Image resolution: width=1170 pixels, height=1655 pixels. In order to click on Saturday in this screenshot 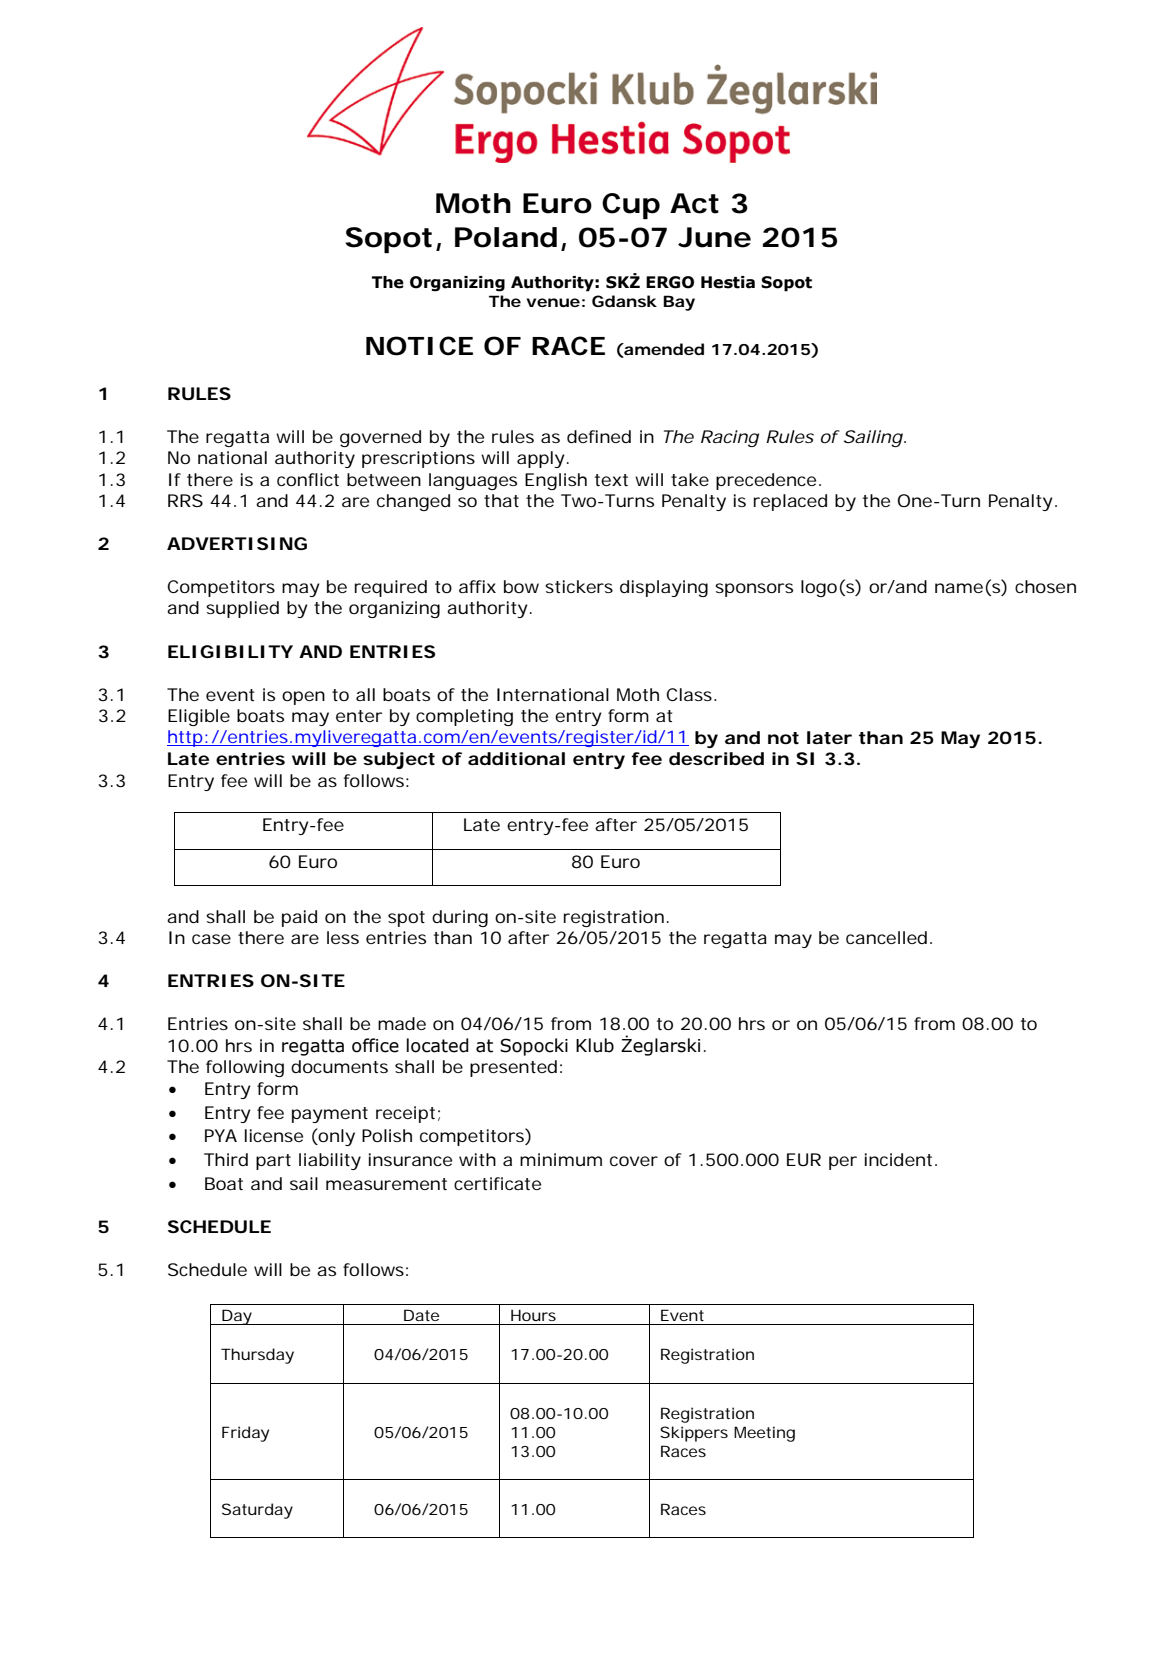, I will do `click(257, 1511)`.
